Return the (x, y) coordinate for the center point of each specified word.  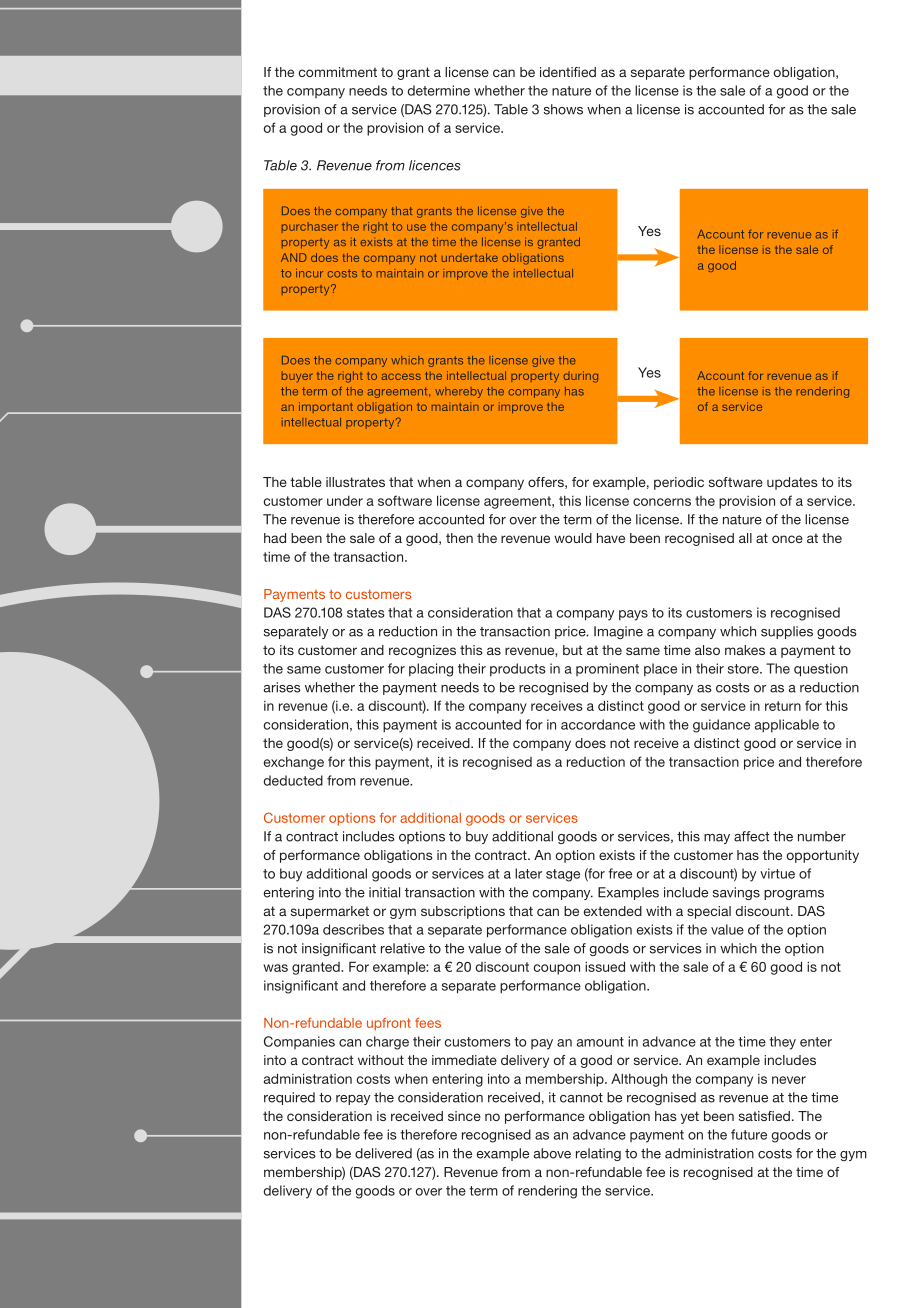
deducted (293, 780)
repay (353, 1100)
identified (568, 72)
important (326, 407)
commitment (337, 72)
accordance (598, 724)
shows (563, 109)
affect (752, 836)
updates (792, 483)
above (552, 1153)
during (580, 377)
